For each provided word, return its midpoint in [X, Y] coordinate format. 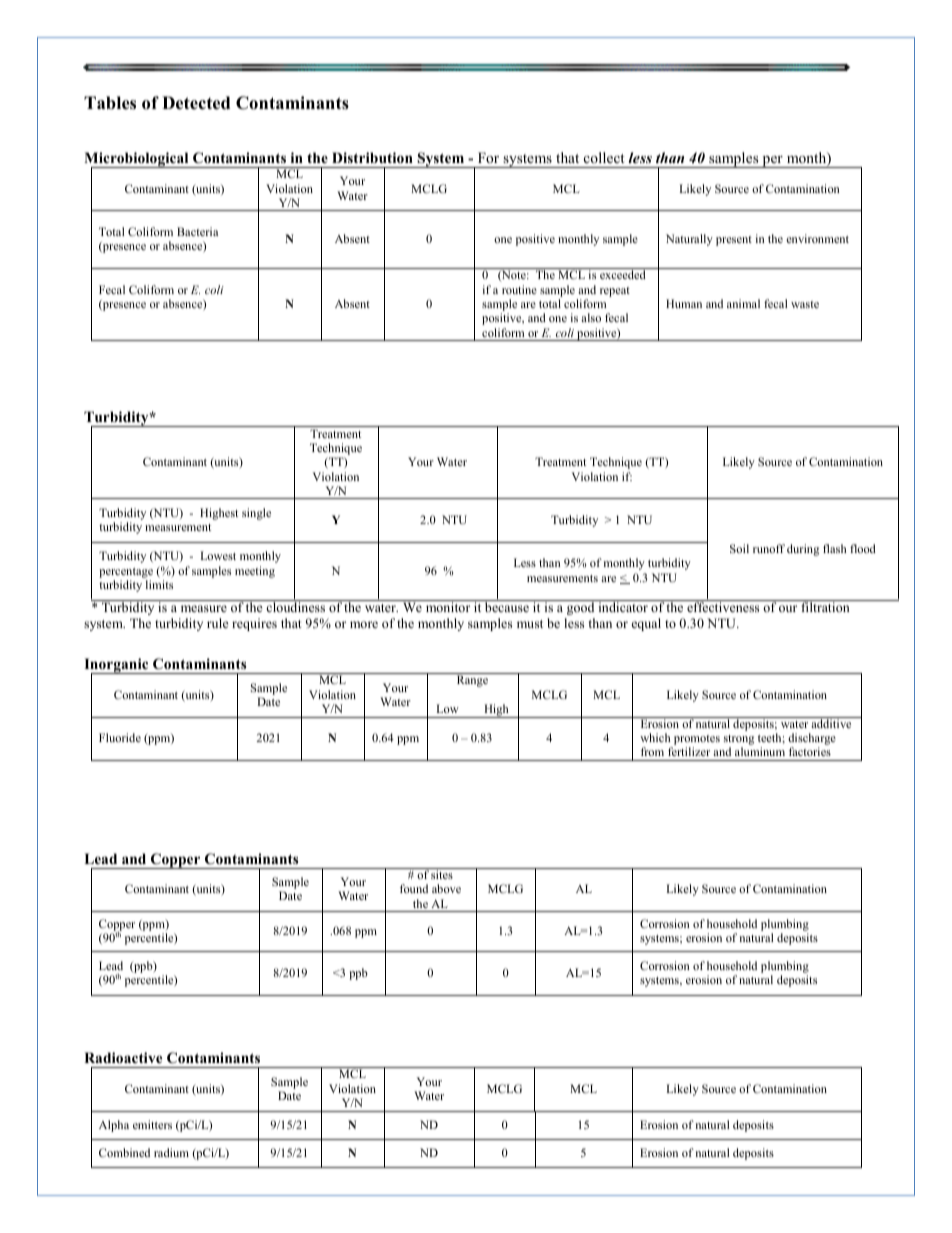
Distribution [372, 158]
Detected [196, 103]
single [256, 514]
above [446, 888]
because [507, 606]
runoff [769, 548]
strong [739, 741]
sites [442, 873]
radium [171, 1152]
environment [817, 238]
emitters [152, 1124]
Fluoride [120, 737]
